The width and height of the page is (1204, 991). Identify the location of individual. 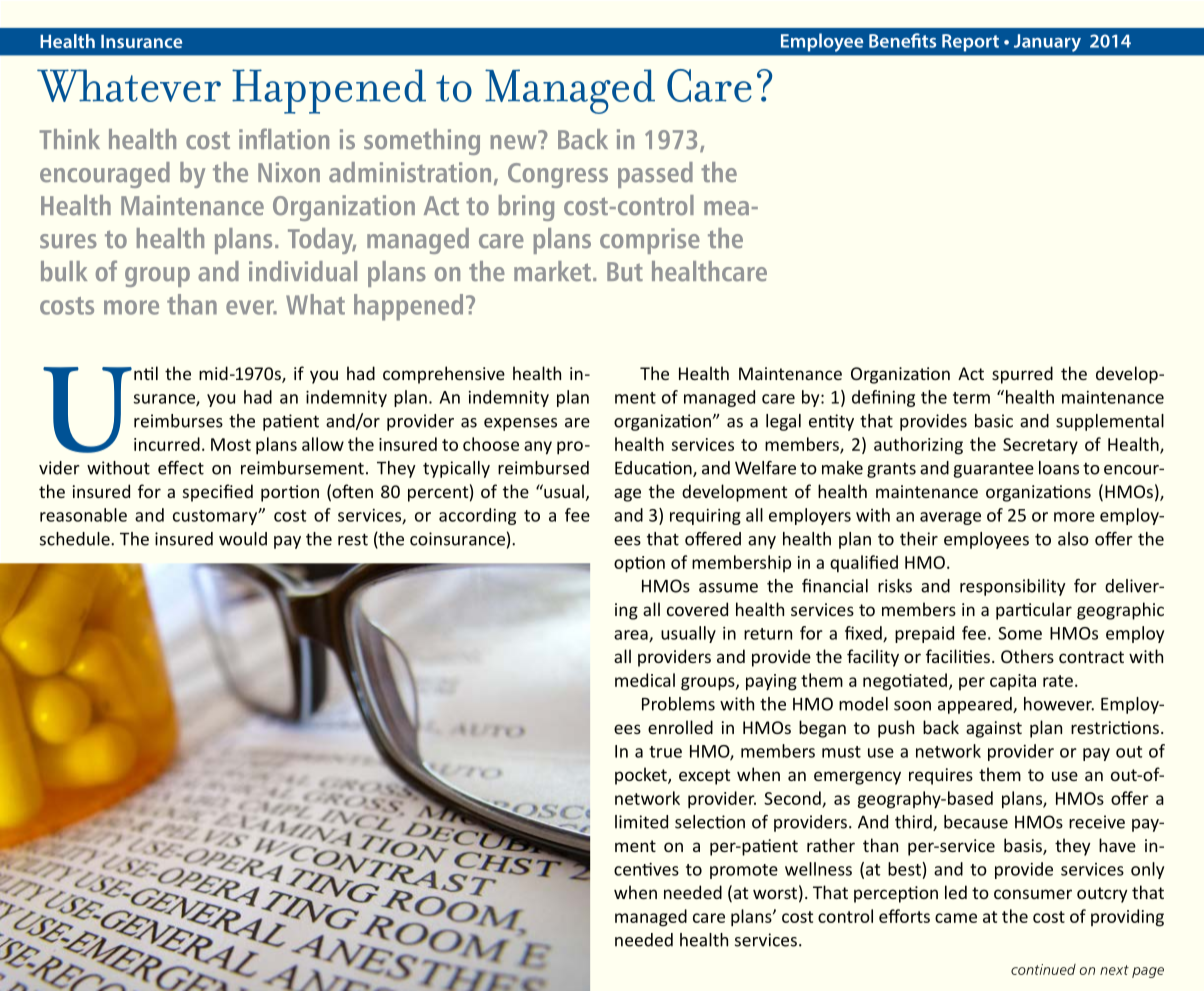
(303, 271).
